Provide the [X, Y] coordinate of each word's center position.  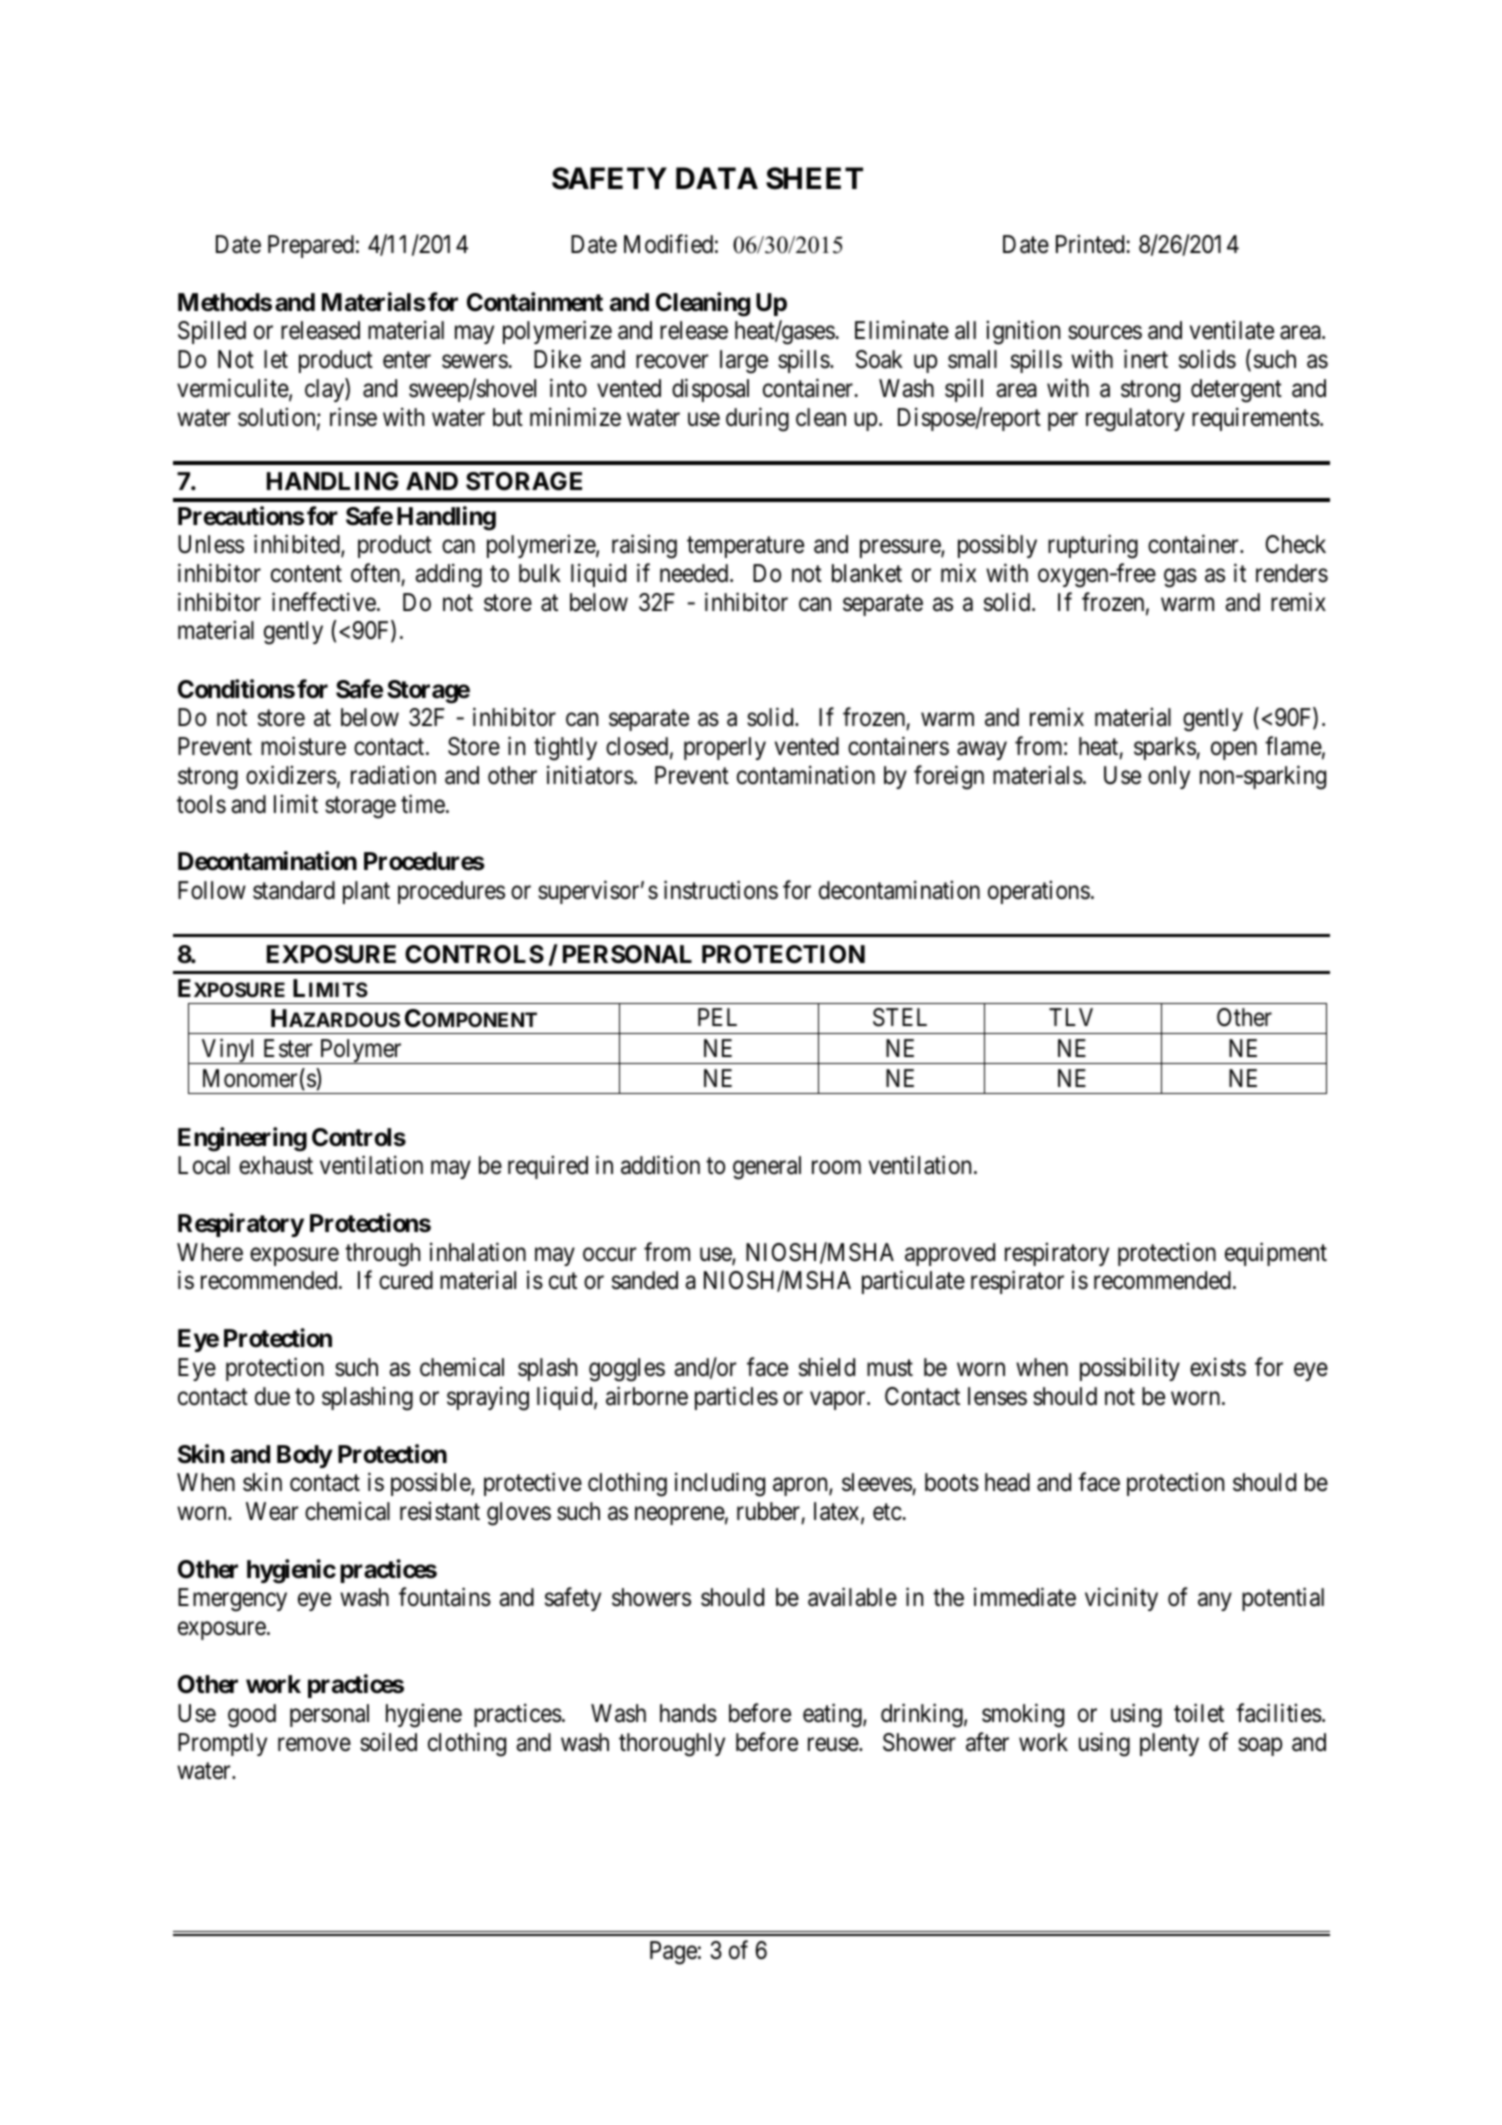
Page [673, 1953]
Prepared [311, 246]
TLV [1071, 1017]
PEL [717, 1017]
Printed [1091, 244]
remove [314, 1744]
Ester [288, 1048]
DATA [717, 178]
